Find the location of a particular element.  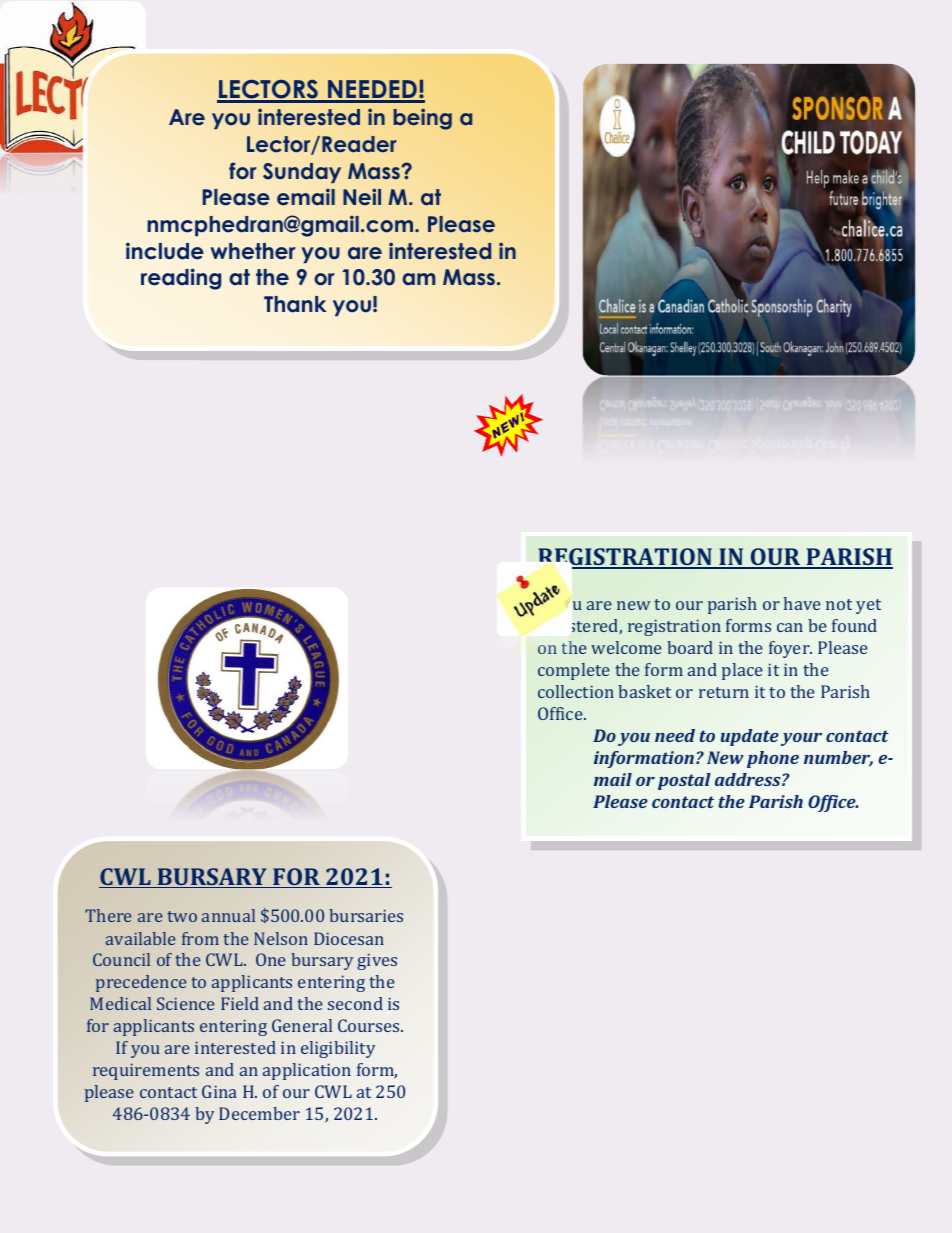

welcome is located at coordinates (626, 647).
